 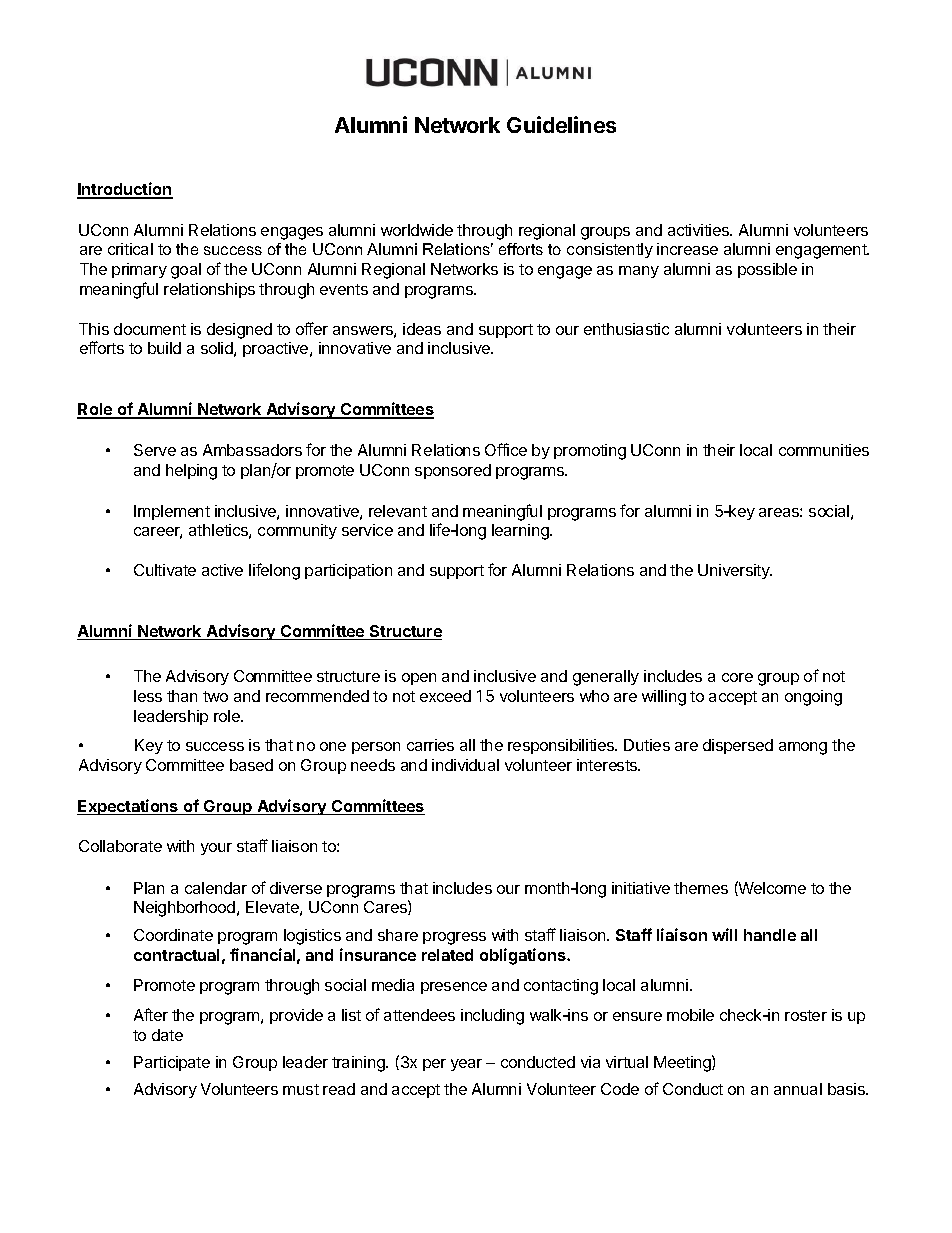 I want to click on dispersed, so click(x=738, y=746).
